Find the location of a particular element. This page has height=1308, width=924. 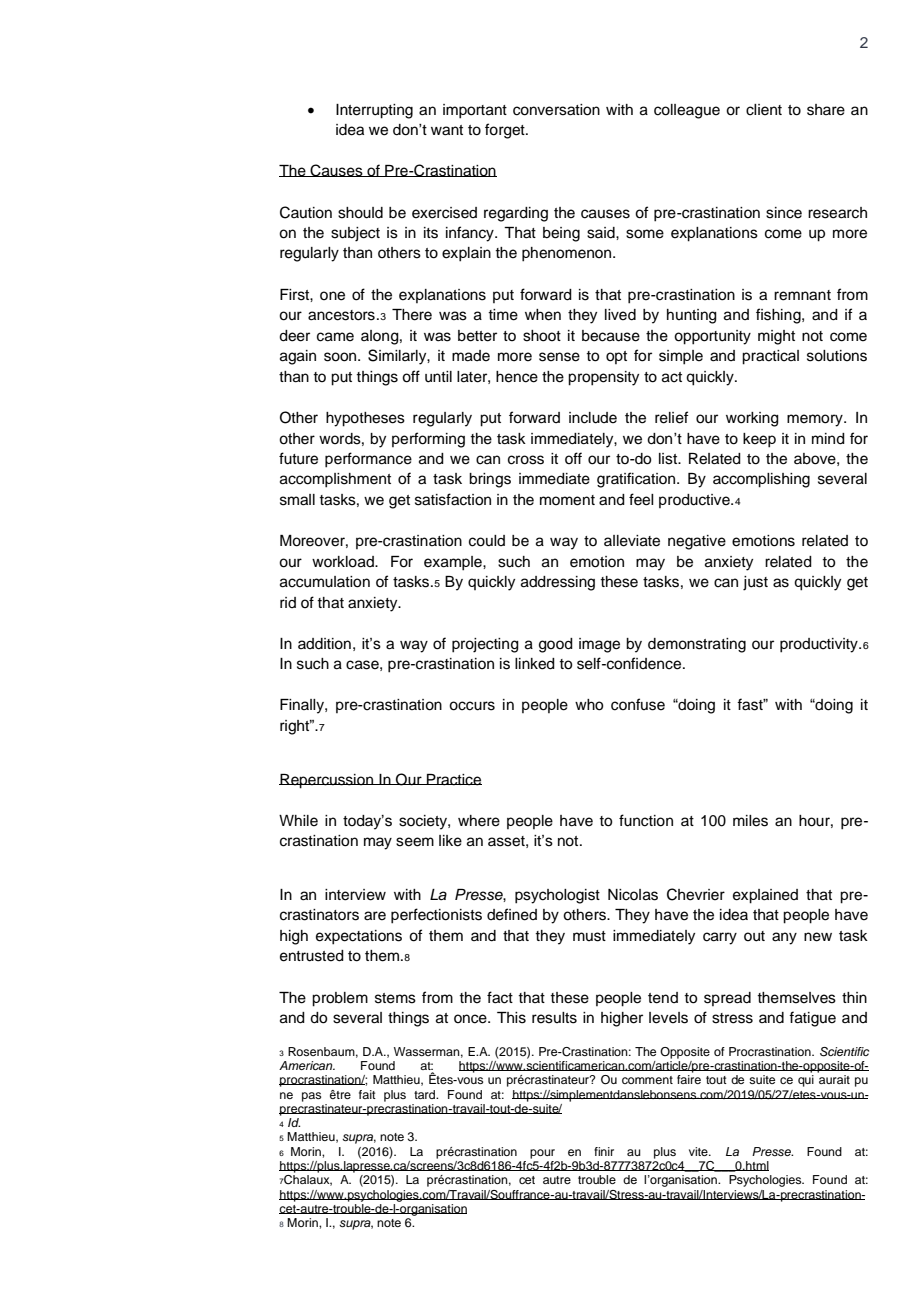

addition is located at coordinates (324, 644).
